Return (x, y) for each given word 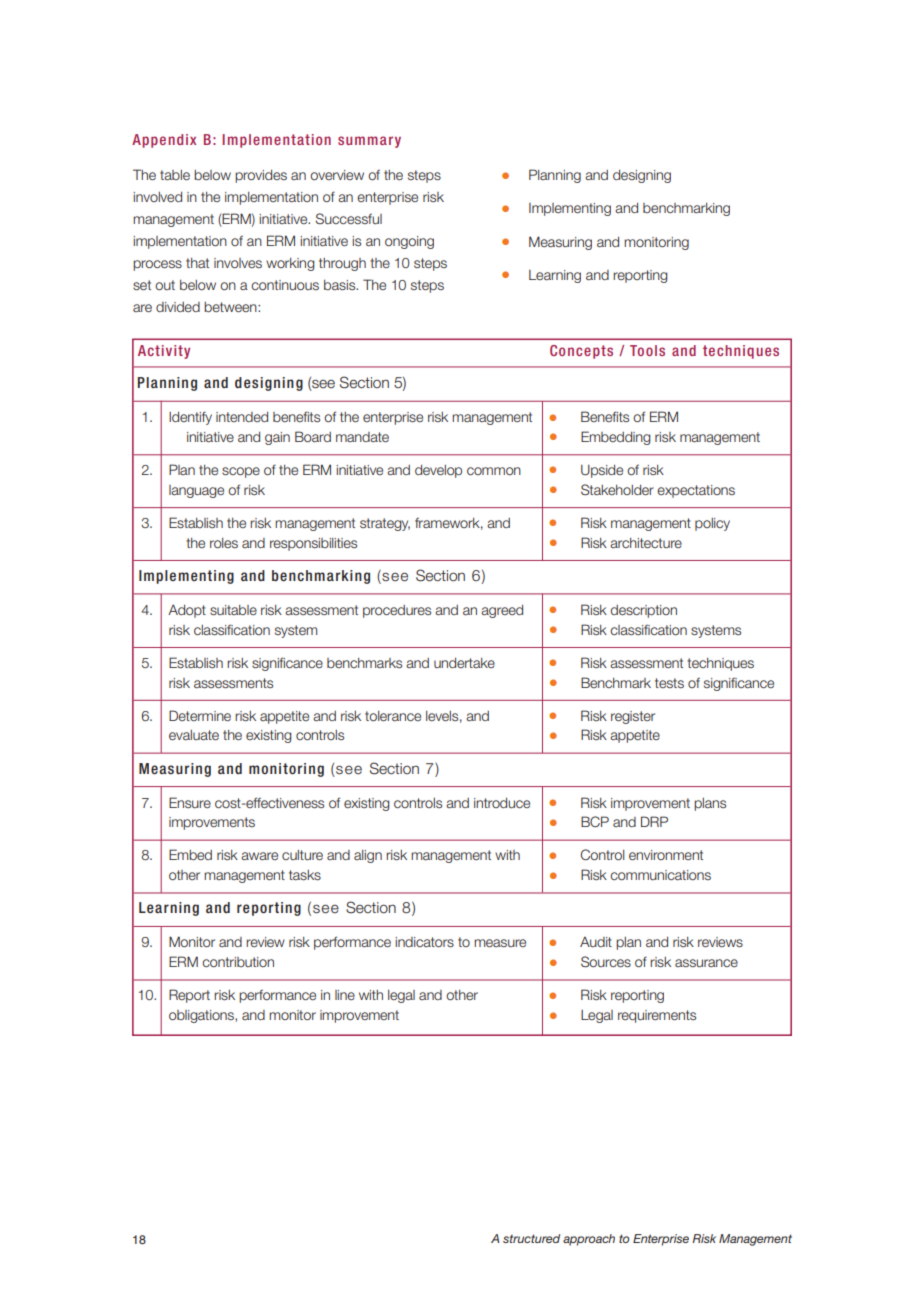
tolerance (393, 716)
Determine (200, 715)
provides (261, 176)
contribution (238, 962)
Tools (647, 350)
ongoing (409, 242)
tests (669, 683)
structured (531, 1238)
